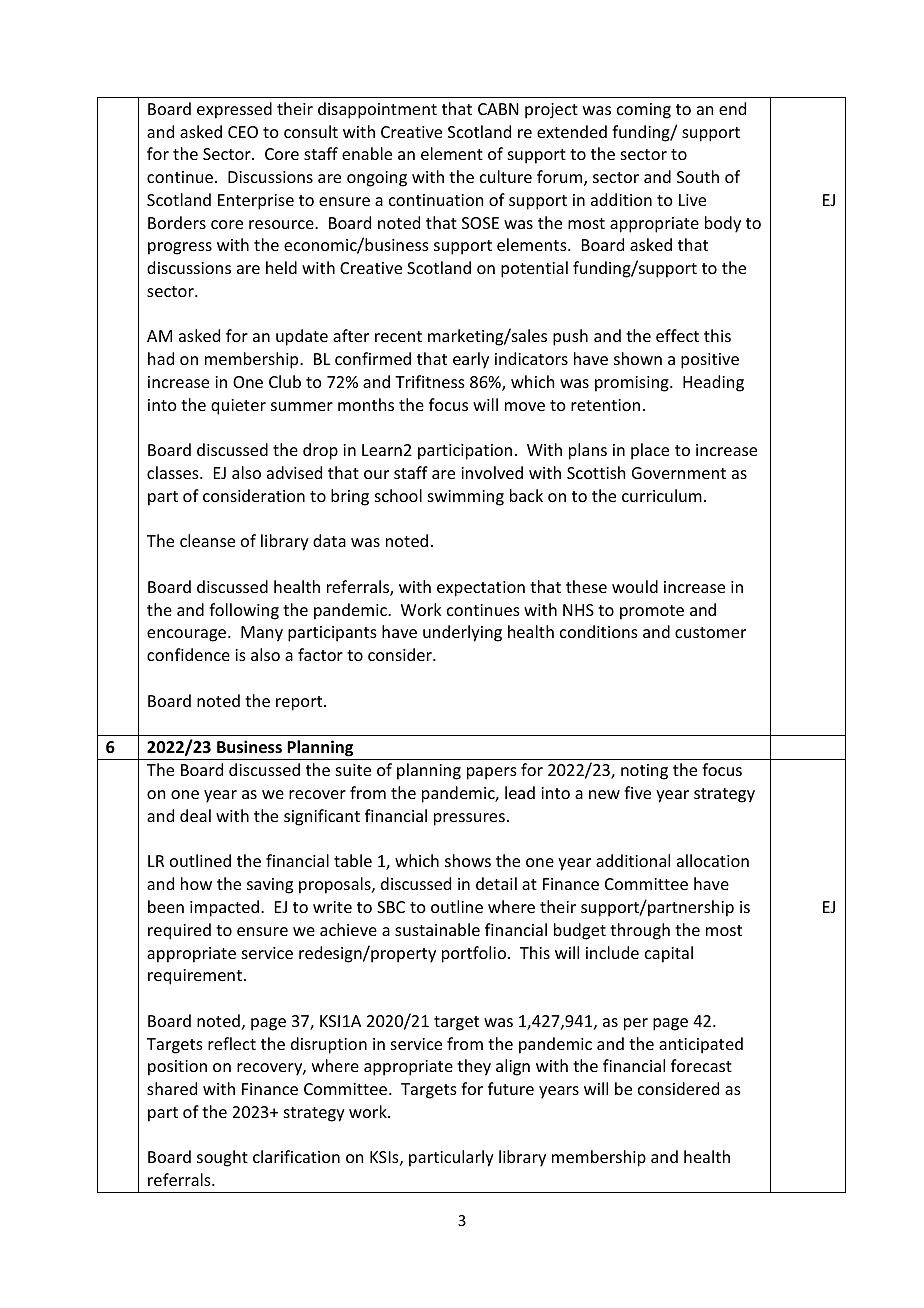  Describe the element at coordinates (437, 929) in the screenshot. I see `sustainable` at that location.
